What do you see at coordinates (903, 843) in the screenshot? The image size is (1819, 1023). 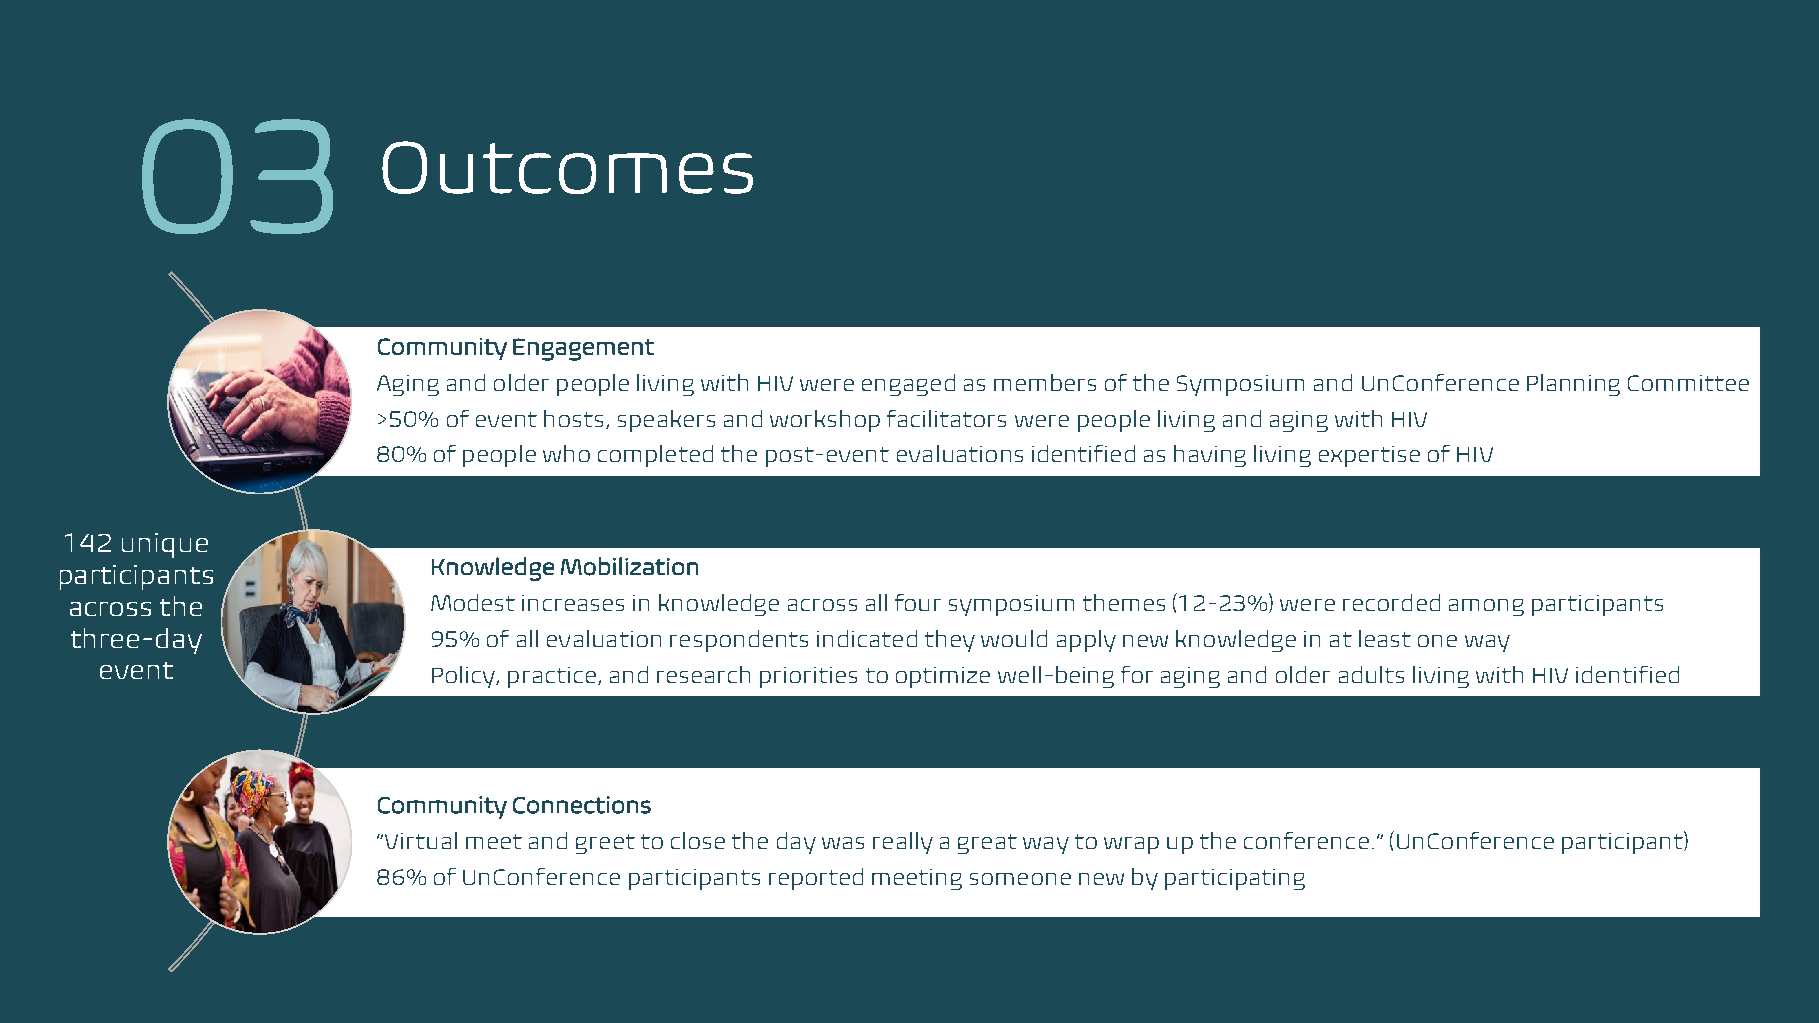 I see `really` at bounding box center [903, 843].
